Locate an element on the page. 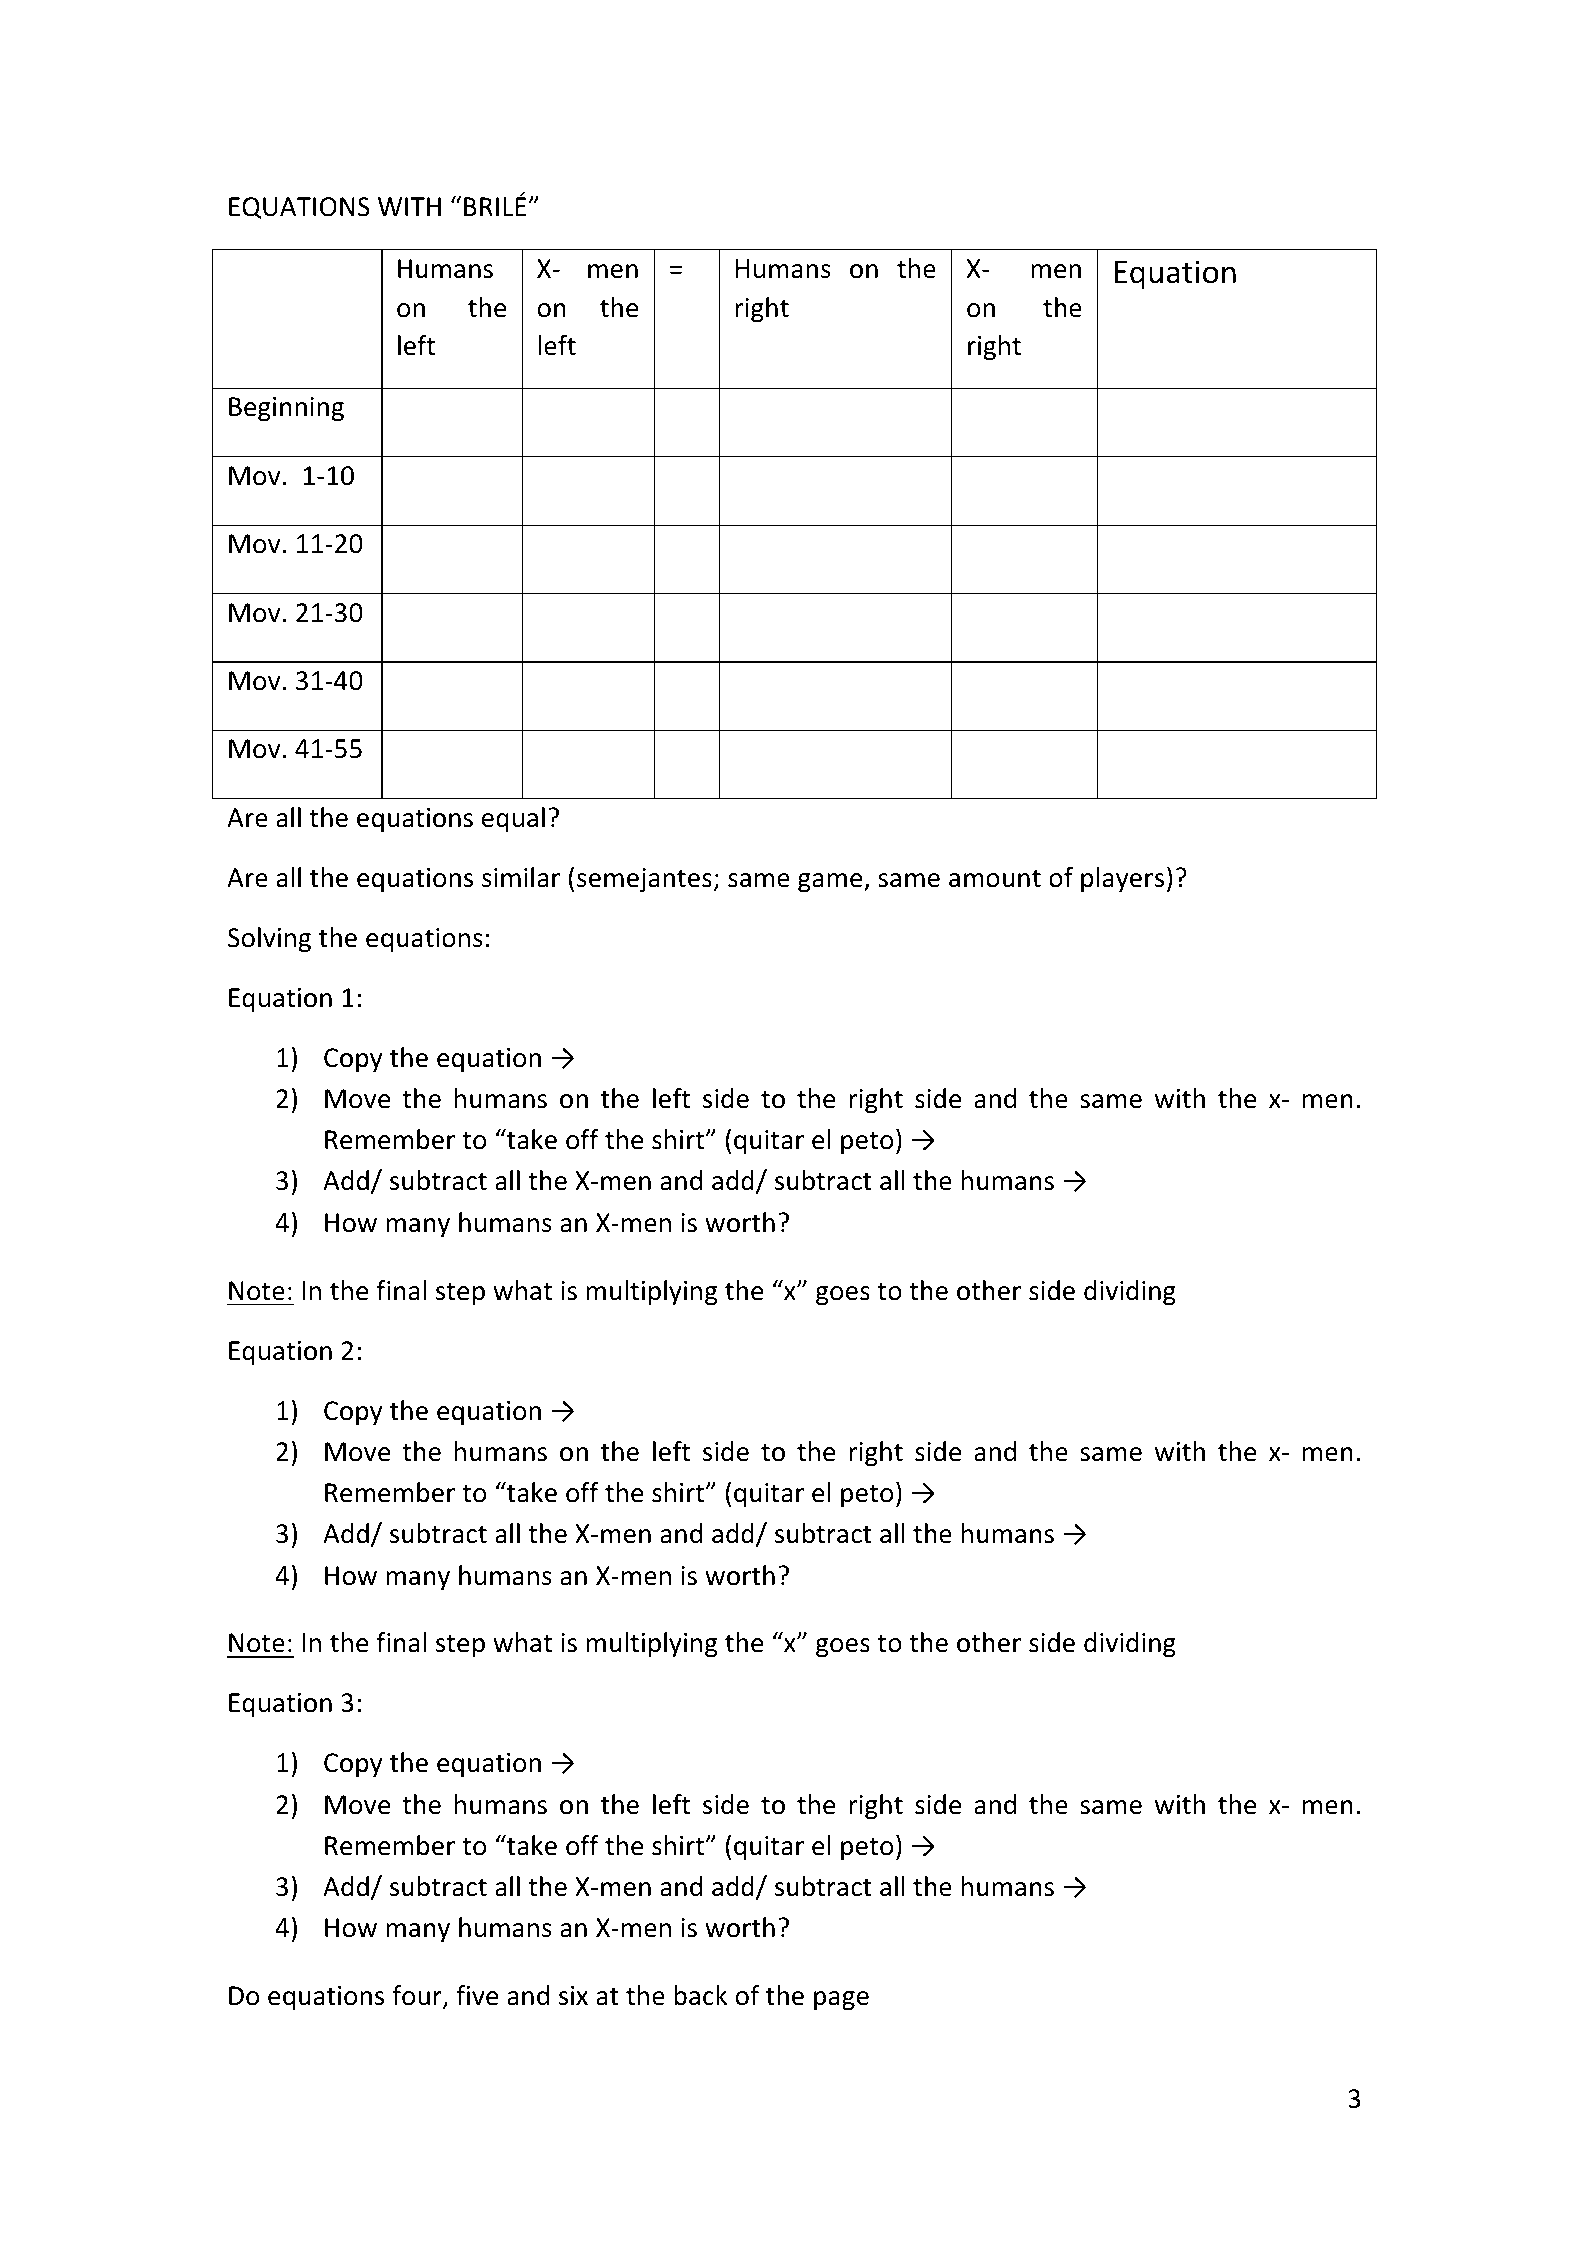  four is located at coordinates (418, 1996).
